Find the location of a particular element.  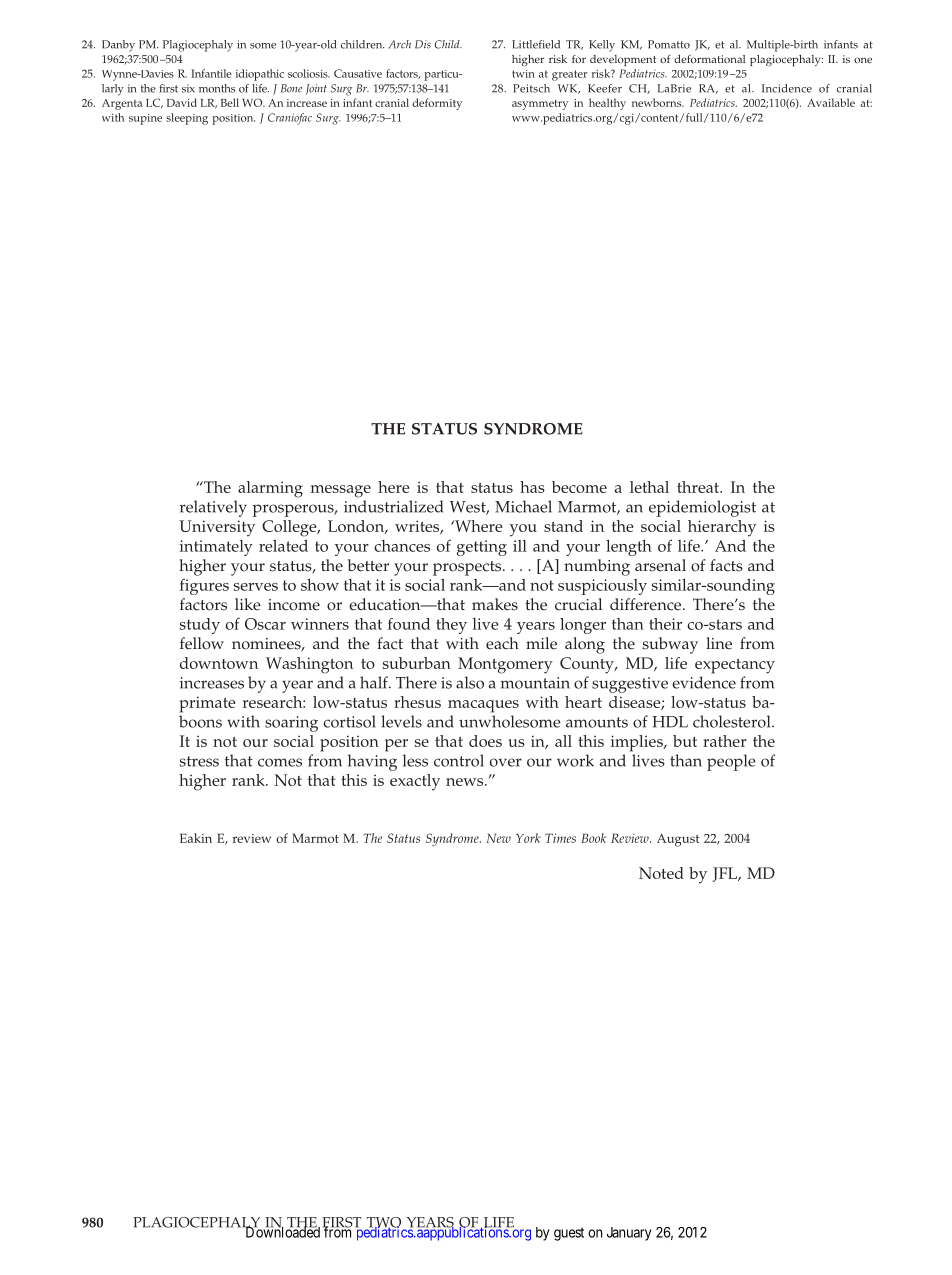

threat is located at coordinates (699, 487).
